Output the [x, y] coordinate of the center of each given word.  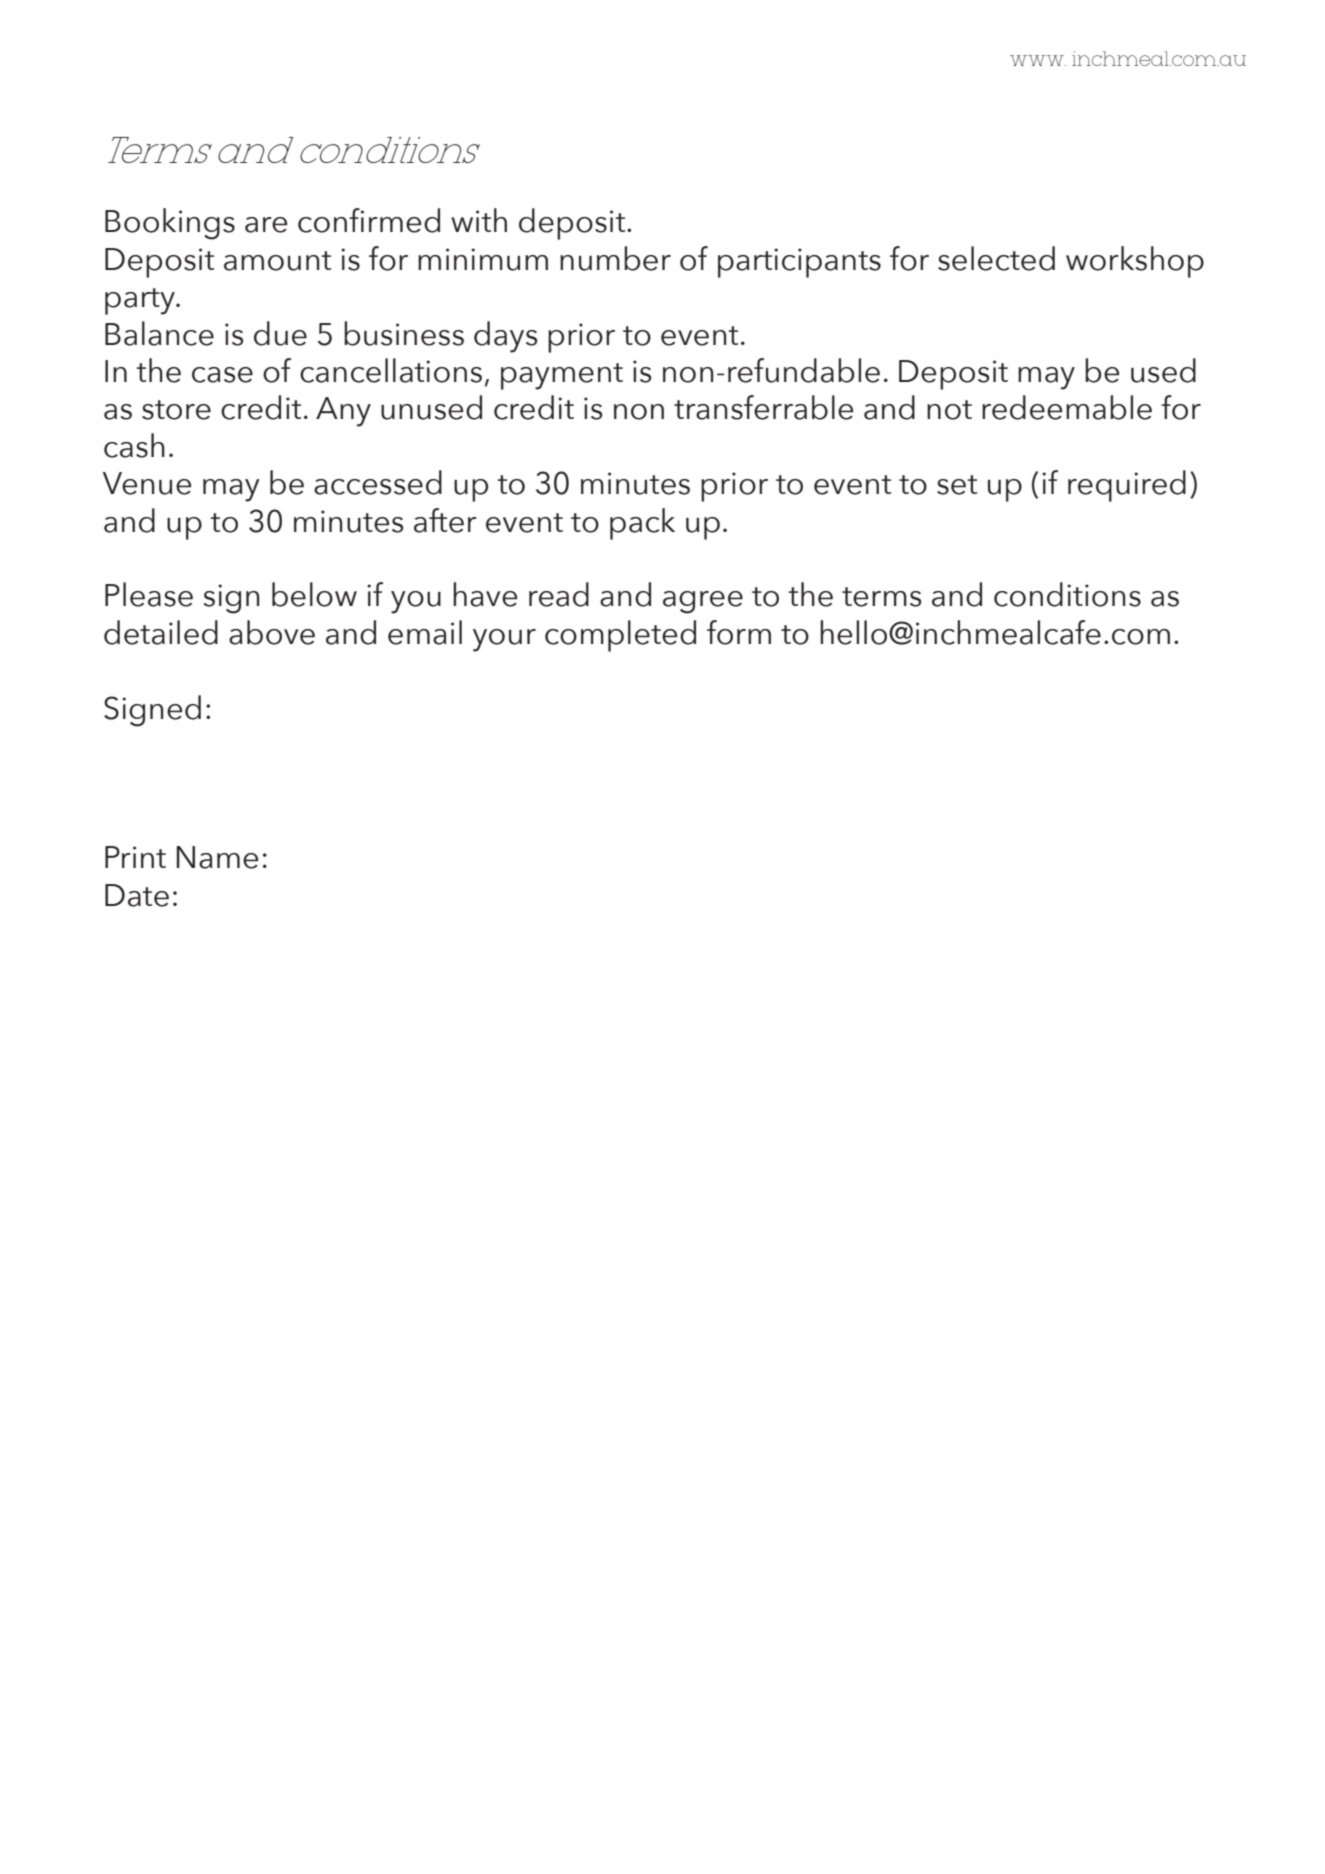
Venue [147, 483]
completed [620, 636]
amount [277, 261]
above [272, 632]
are [266, 225]
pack [642, 524]
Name [217, 857]
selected [996, 258]
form [739, 632]
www [1038, 60]
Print [135, 857]
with [479, 220]
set [957, 485]
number [615, 258]
